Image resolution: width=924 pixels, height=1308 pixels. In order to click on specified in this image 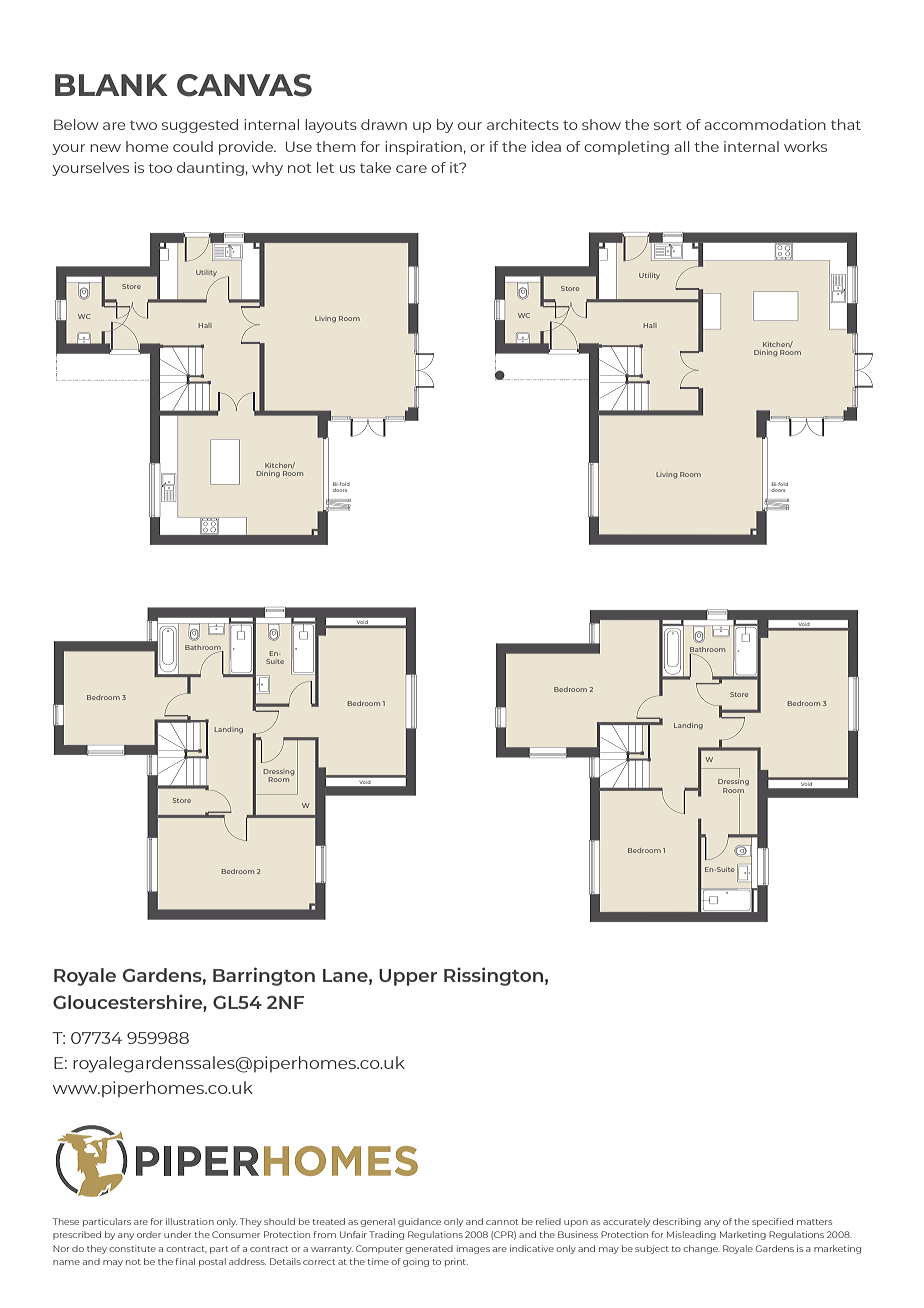, I will do `click(772, 1222)`.
